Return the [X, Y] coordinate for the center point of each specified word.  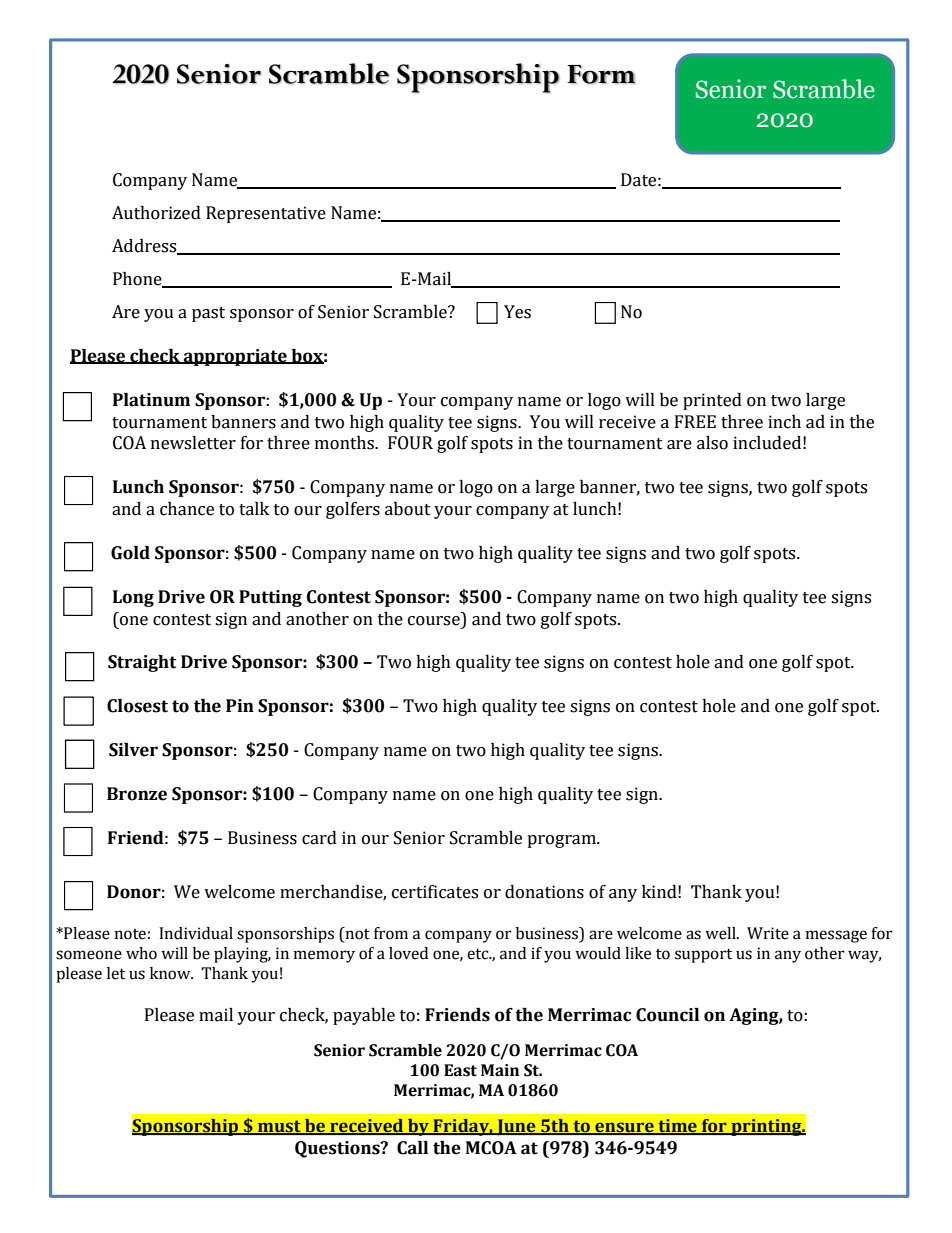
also [712, 443]
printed [712, 401]
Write [768, 933]
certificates [435, 892]
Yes [517, 312]
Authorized [156, 213]
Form [601, 74]
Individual [196, 933]
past [208, 314]
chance [187, 509]
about [408, 509]
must [279, 1127]
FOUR [410, 443]
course [434, 621]
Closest [137, 706]
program [562, 841]
